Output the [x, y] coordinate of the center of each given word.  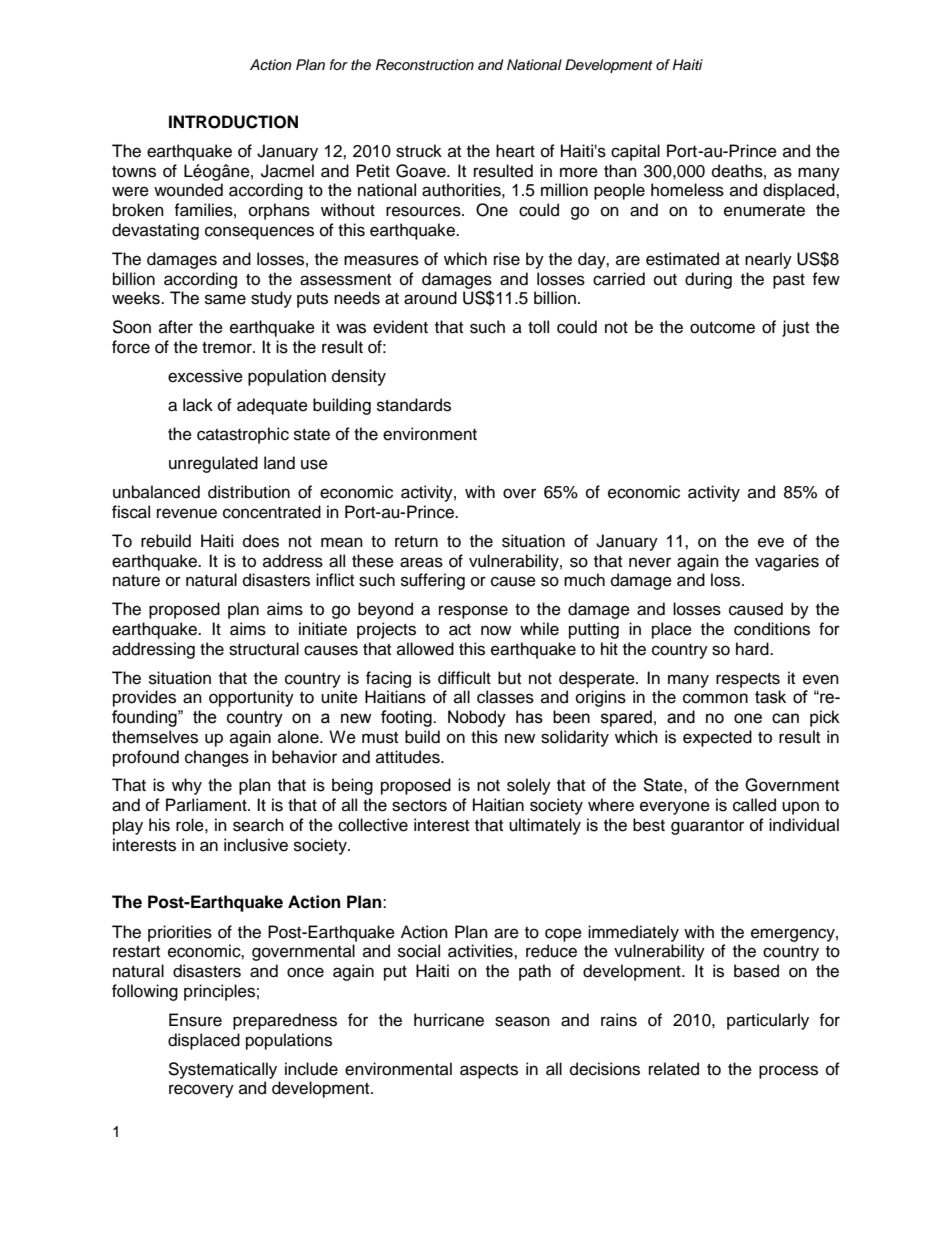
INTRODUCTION [233, 122]
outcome [722, 328]
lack [198, 405]
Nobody [477, 718]
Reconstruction [425, 65]
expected [717, 738]
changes [217, 758]
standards [414, 405]
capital [635, 152]
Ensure [195, 1020]
